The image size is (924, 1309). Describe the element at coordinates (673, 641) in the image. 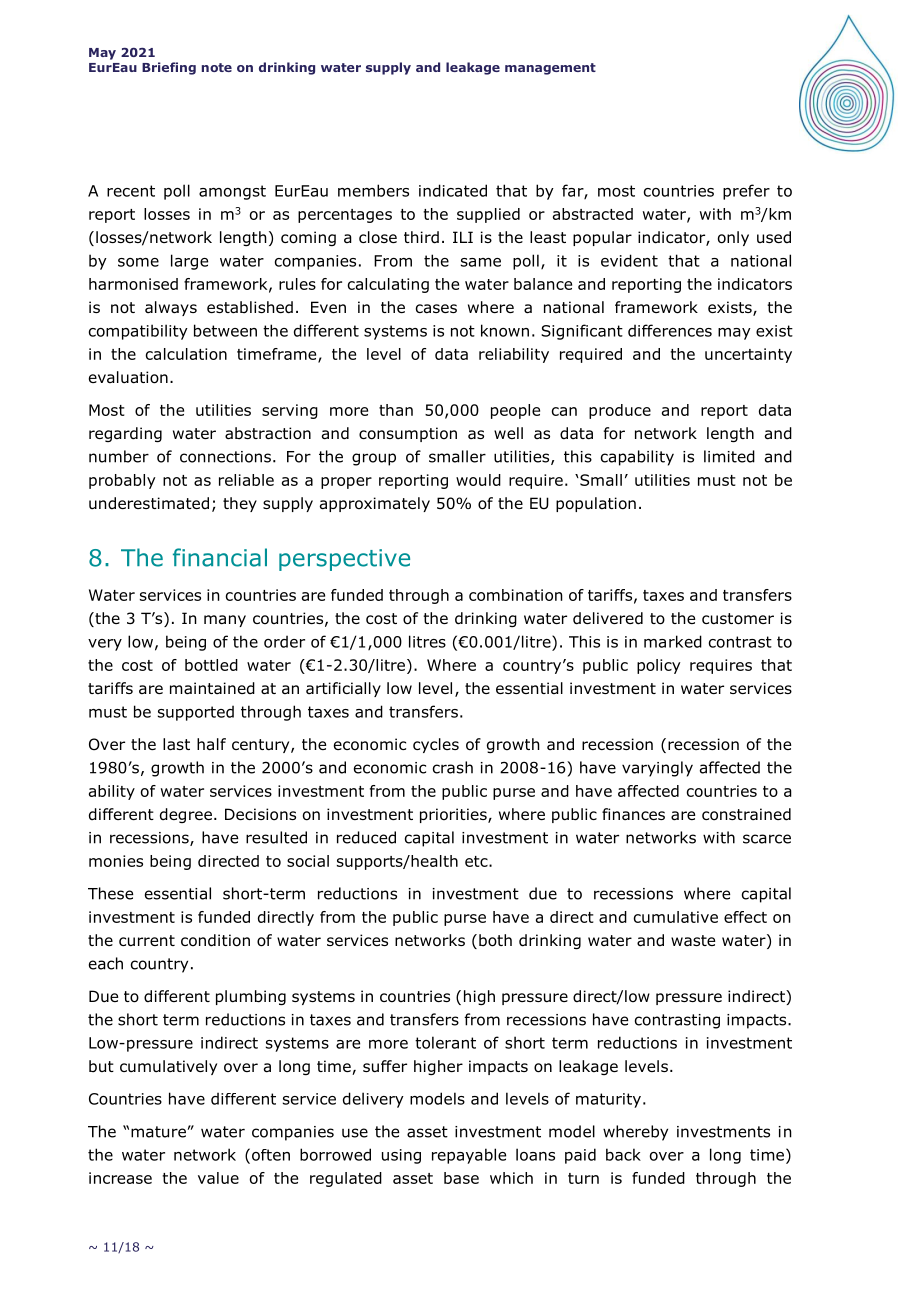

I see `marked` at that location.
